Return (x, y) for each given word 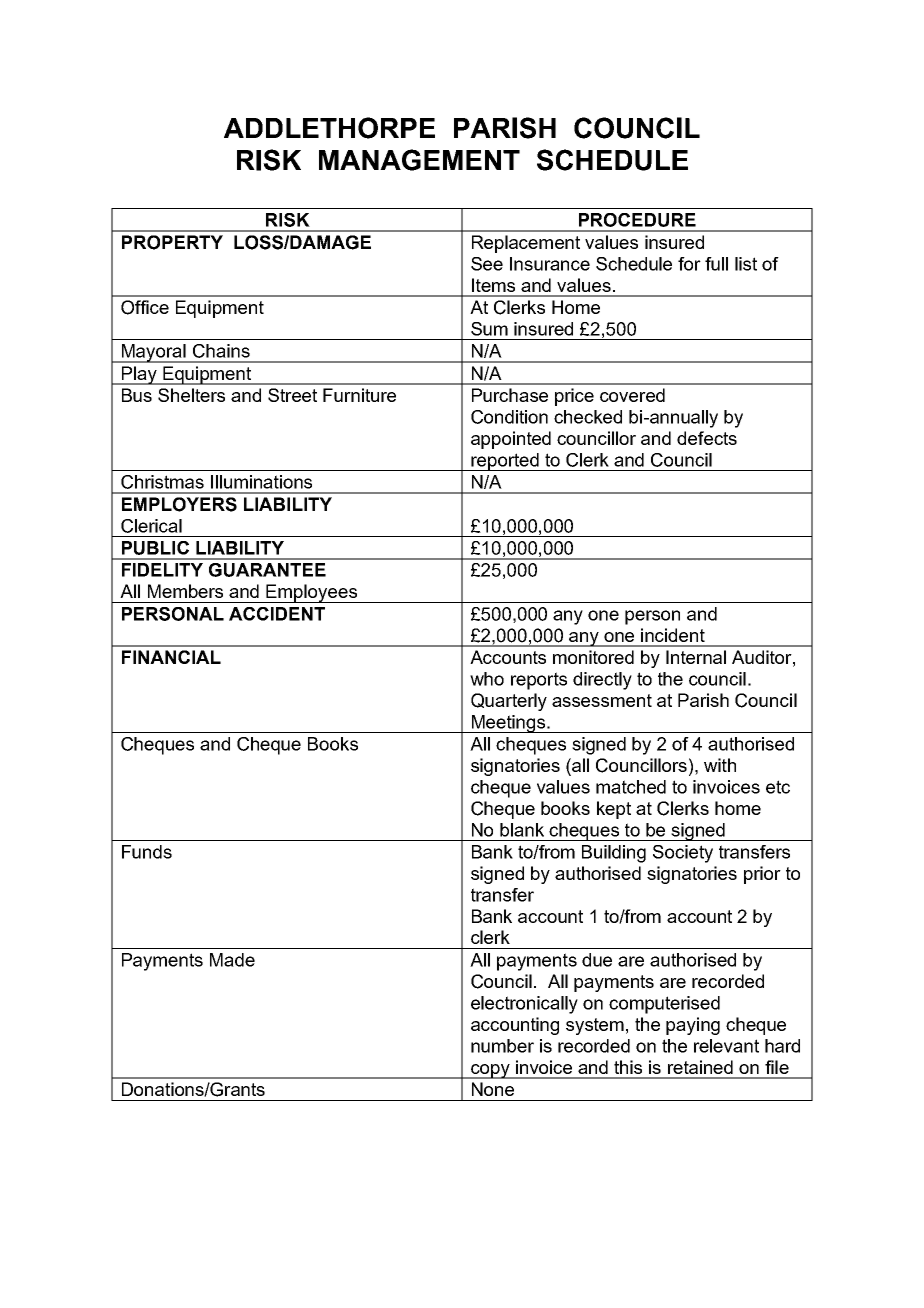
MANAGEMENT (419, 160)
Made (232, 960)
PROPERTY (172, 242)
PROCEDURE (637, 220)
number (502, 1046)
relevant (726, 1046)
